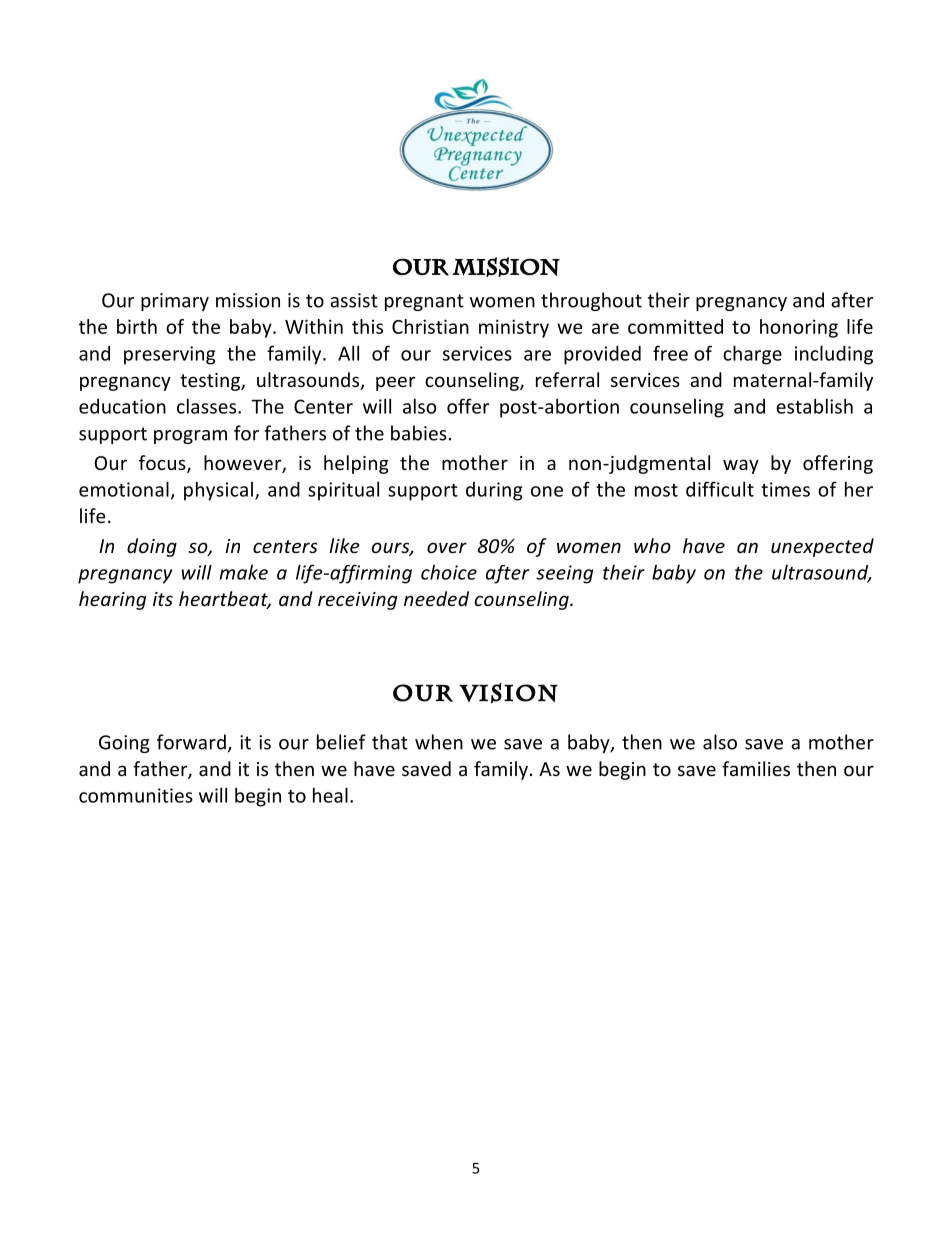  What do you see at coordinates (190, 437) in the document?
I see `program` at bounding box center [190, 437].
